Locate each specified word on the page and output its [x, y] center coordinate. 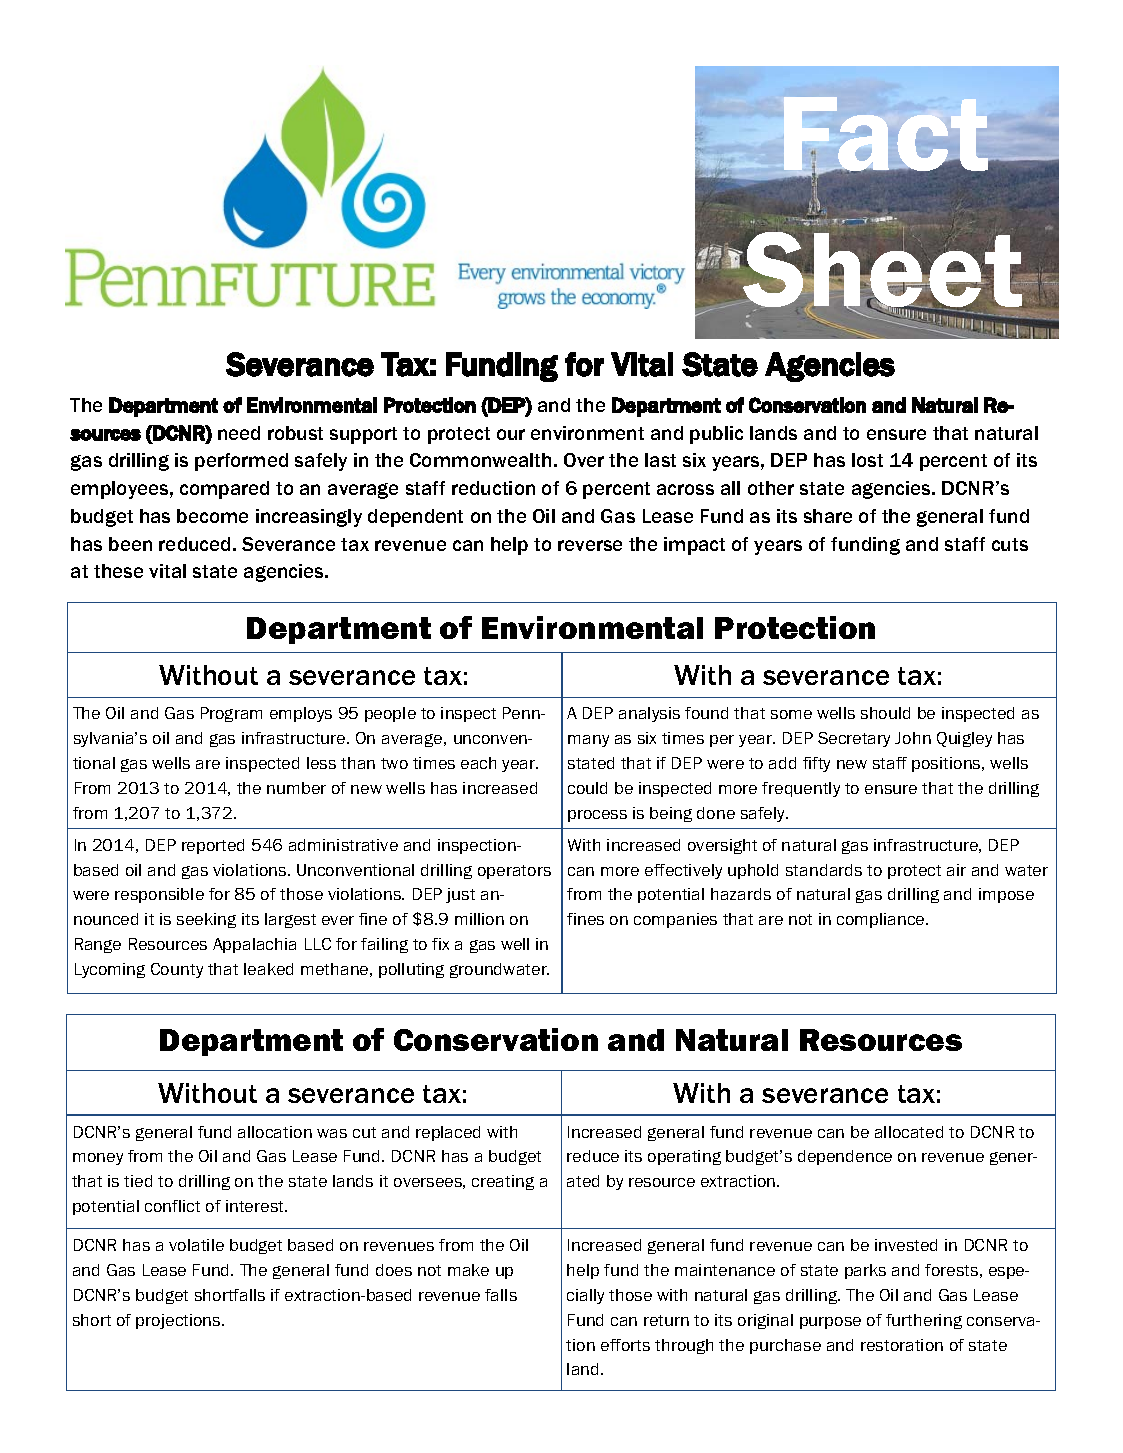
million [479, 919]
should [885, 713]
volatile [196, 1245]
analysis [649, 714]
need [239, 433]
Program [231, 714]
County [177, 970]
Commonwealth [480, 460]
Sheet [883, 270]
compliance [882, 920]
